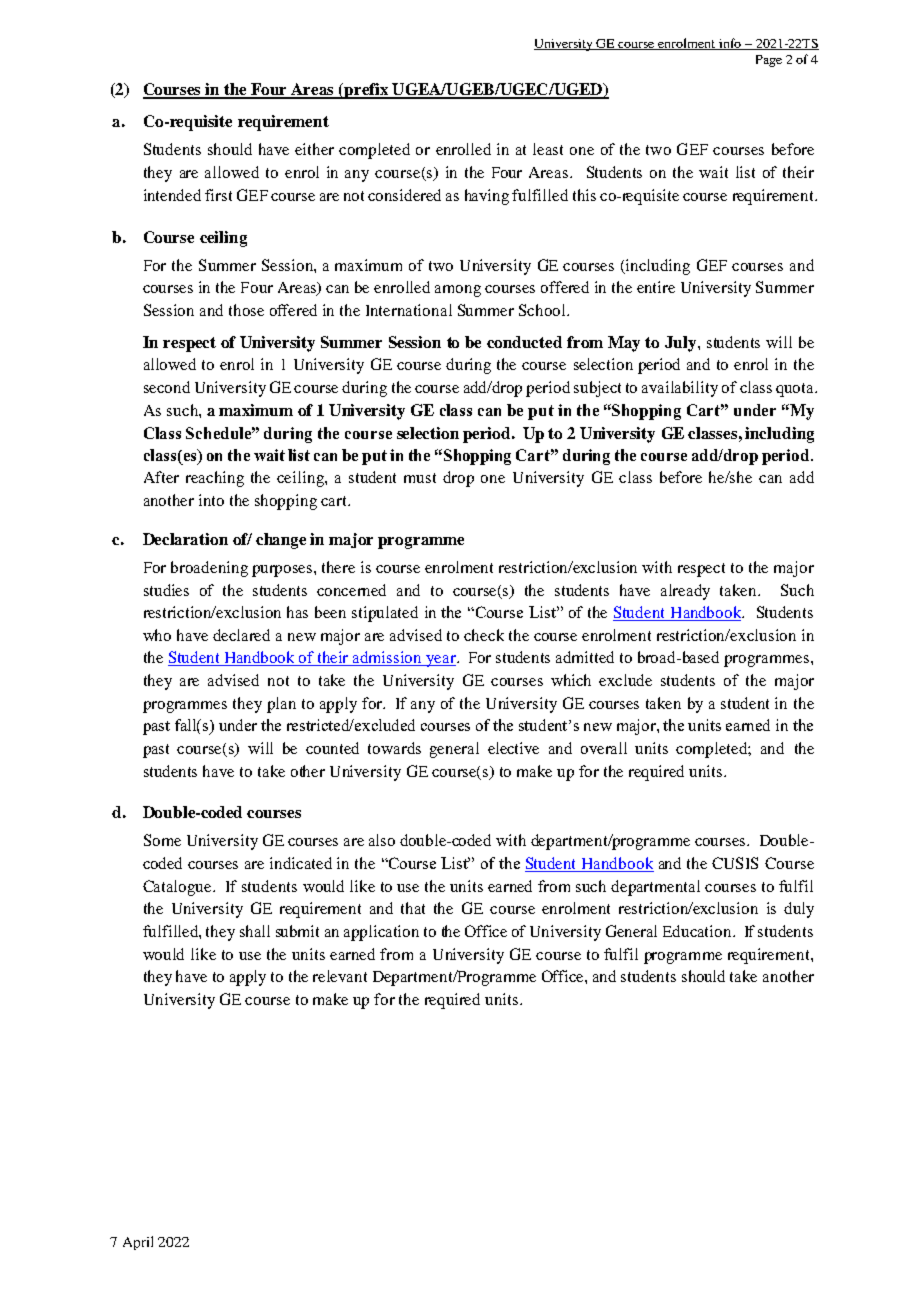  Describe the element at coordinates (730, 44) in the screenshot. I see `info` at that location.
